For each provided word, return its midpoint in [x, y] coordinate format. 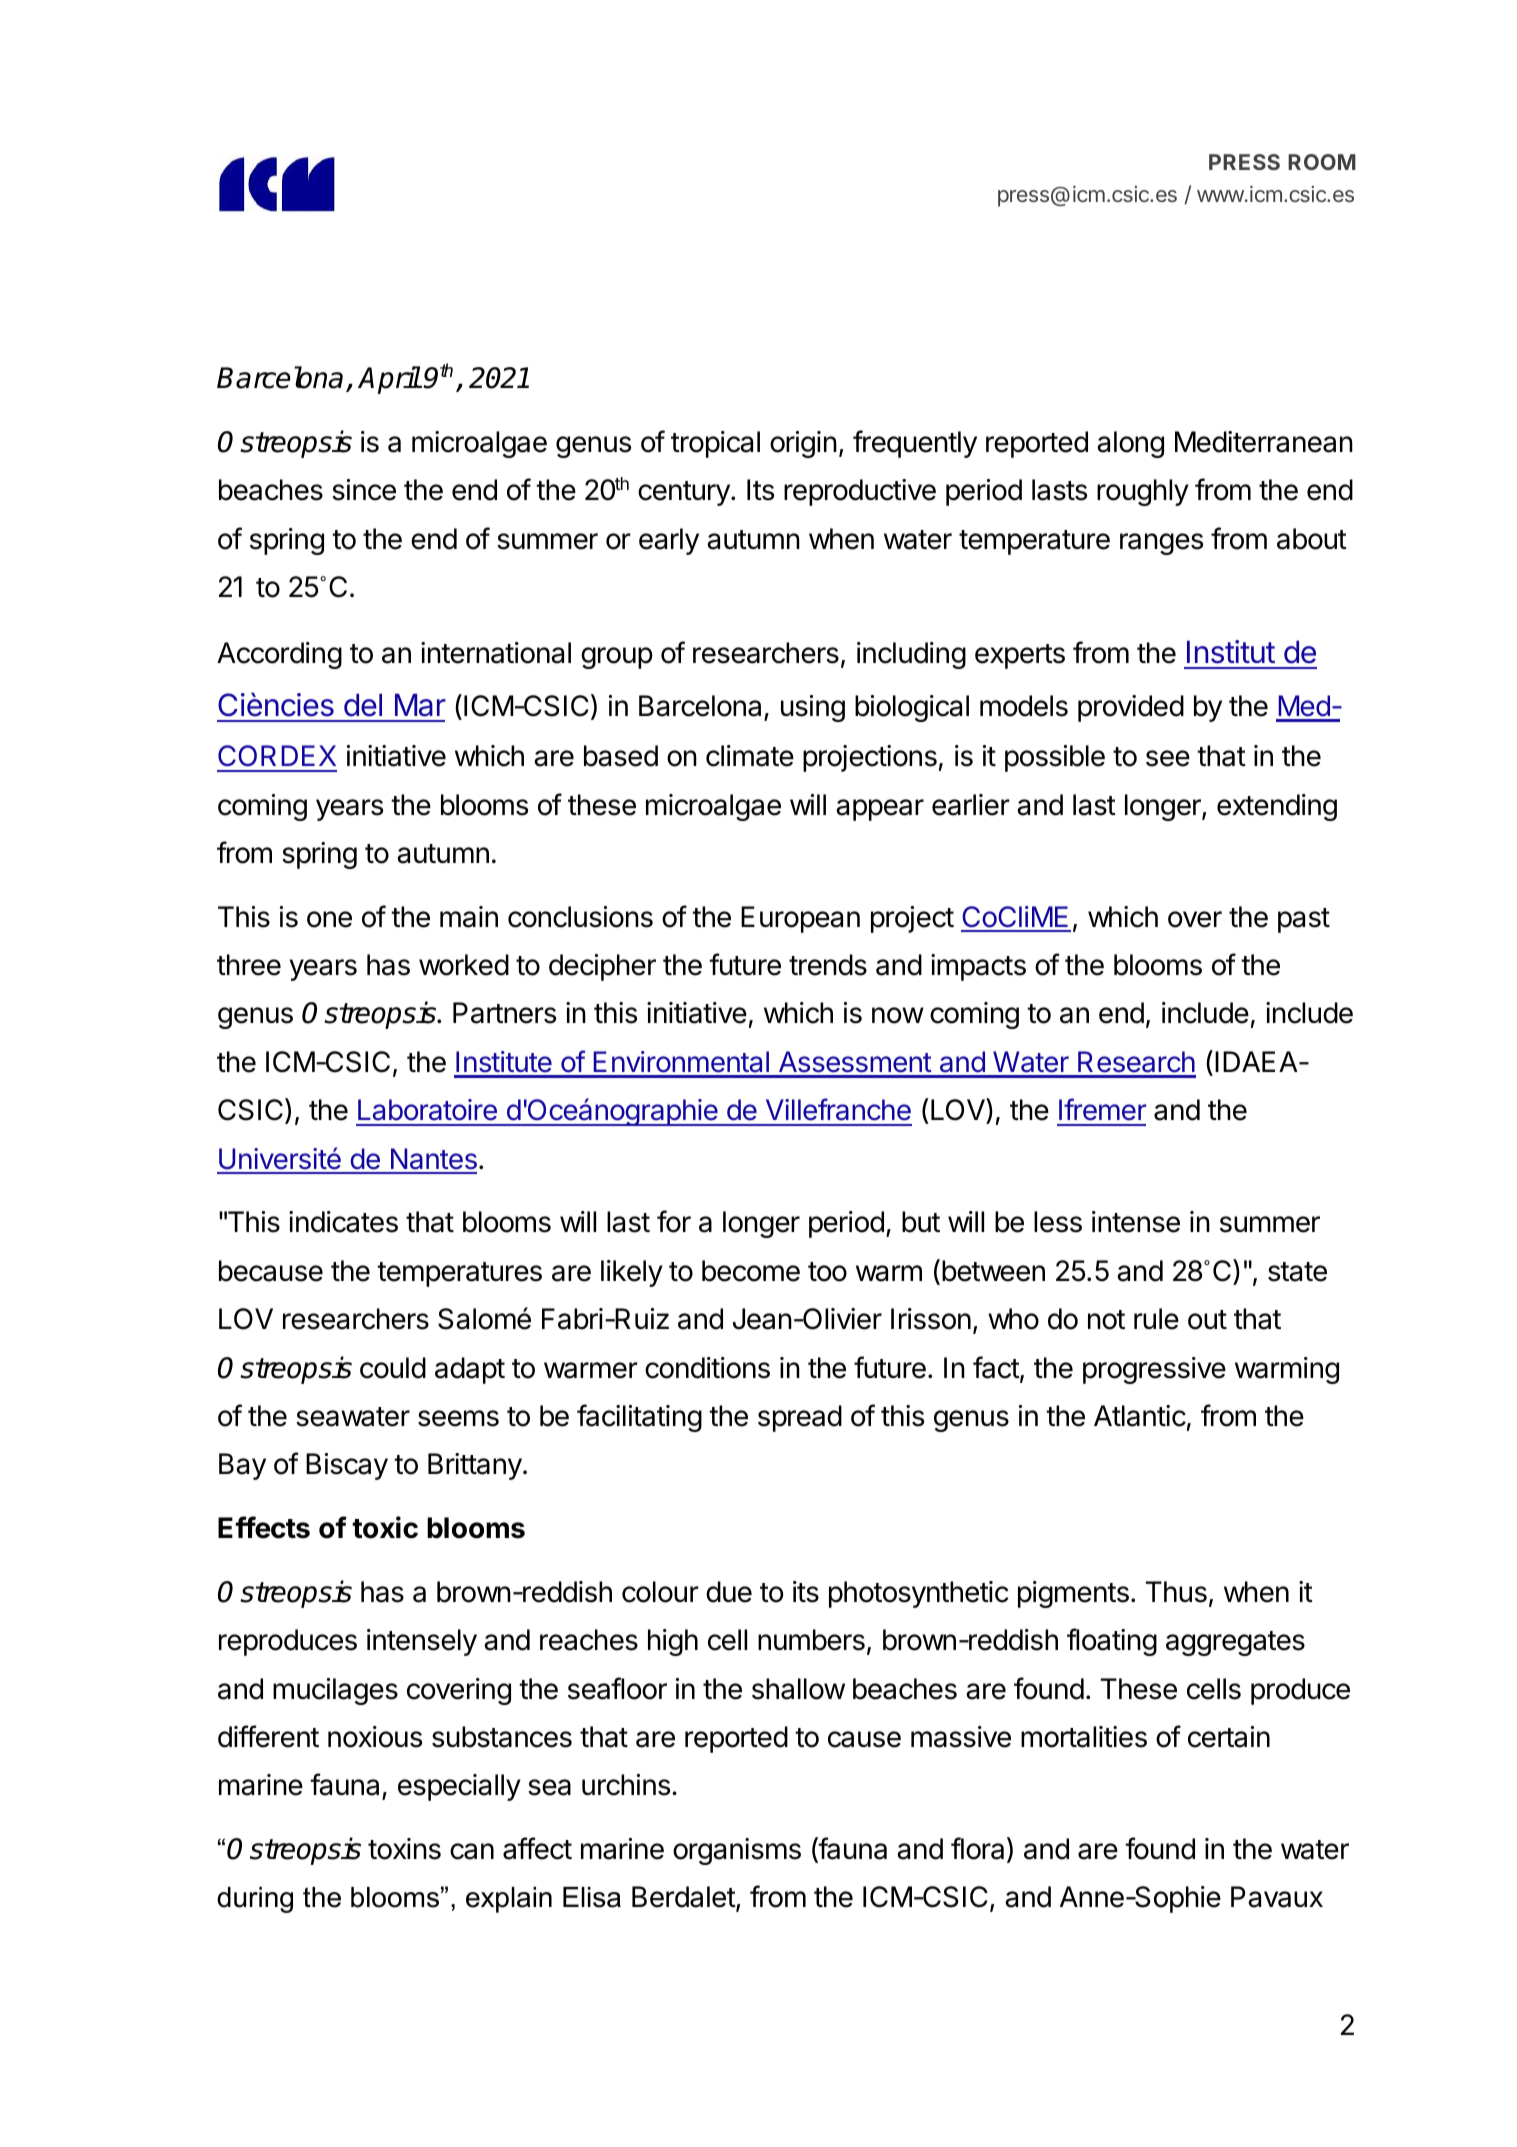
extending [1277, 807]
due [729, 1592]
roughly [1143, 492]
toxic [385, 1527]
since [364, 490]
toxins [404, 1849]
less [1058, 1222]
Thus [1176, 1592]
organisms [737, 1851]
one [329, 919]
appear [880, 810]
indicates [343, 1222]
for [674, 1221]
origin [803, 444]
